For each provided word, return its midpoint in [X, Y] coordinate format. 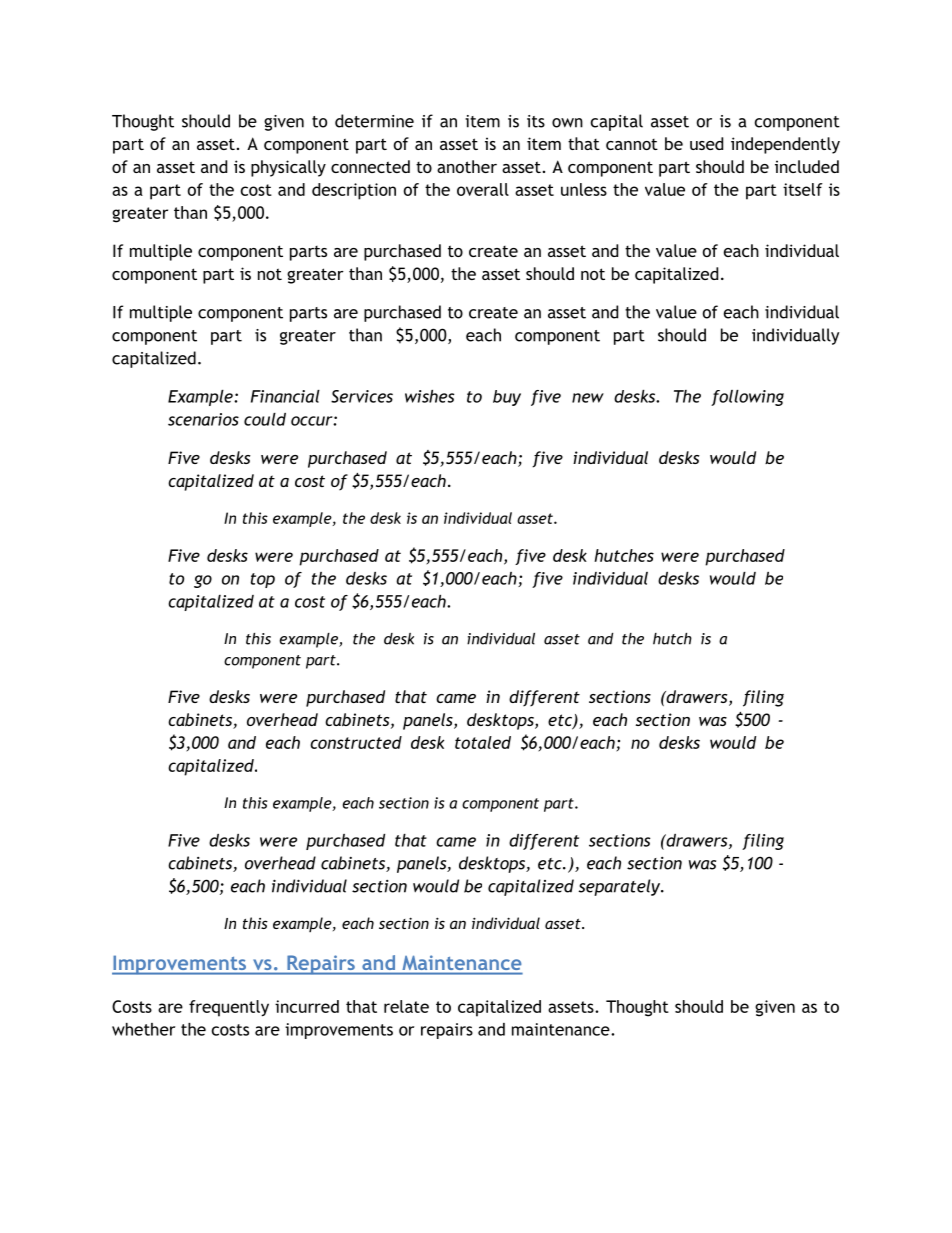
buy [507, 398]
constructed [356, 742]
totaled [483, 742]
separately [620, 887]
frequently [229, 1008]
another [467, 166]
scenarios [203, 419]
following [747, 398]
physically [288, 168]
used [706, 143]
